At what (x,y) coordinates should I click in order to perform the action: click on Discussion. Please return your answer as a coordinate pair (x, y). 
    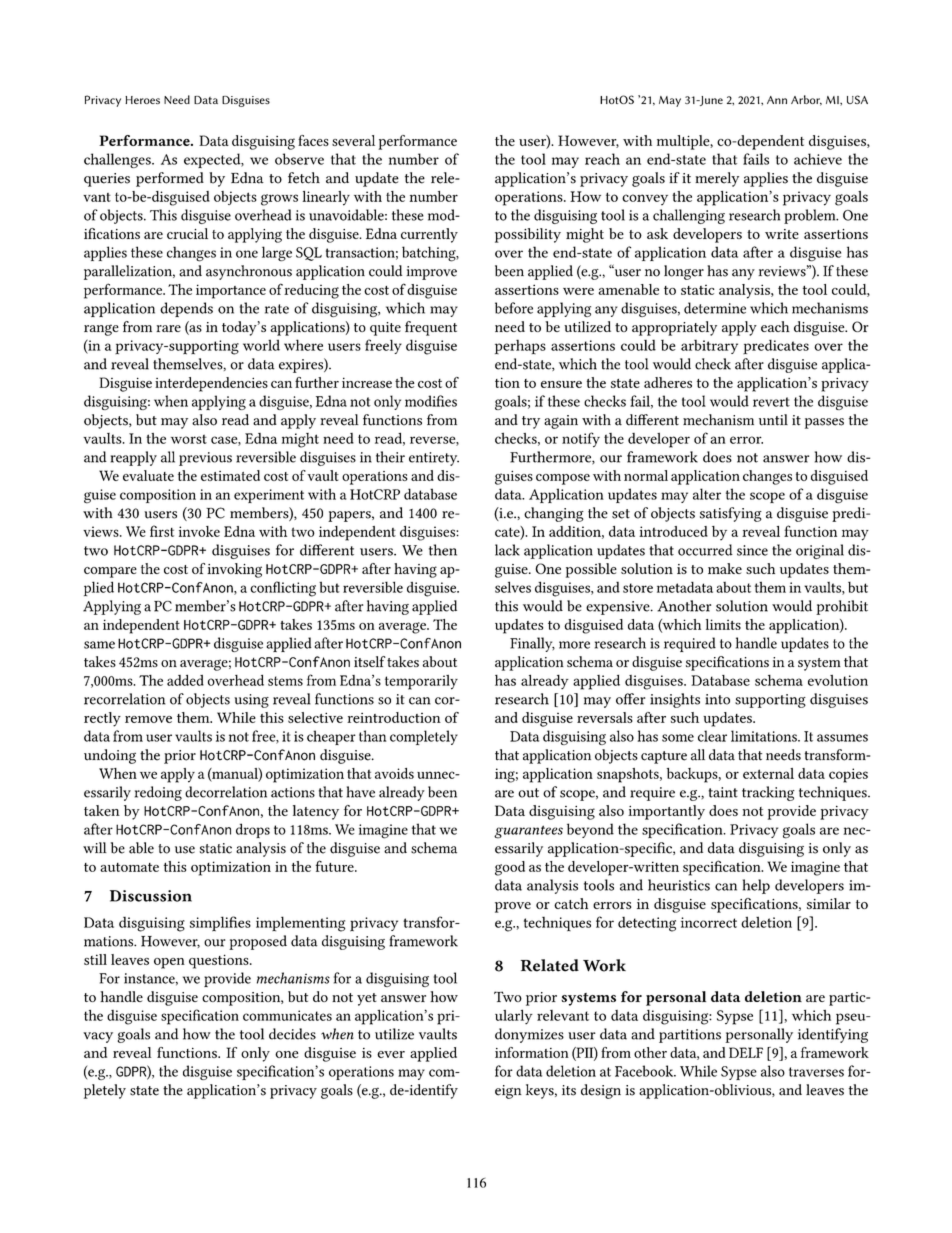
    Looking at the image, I should click on (151, 896).
